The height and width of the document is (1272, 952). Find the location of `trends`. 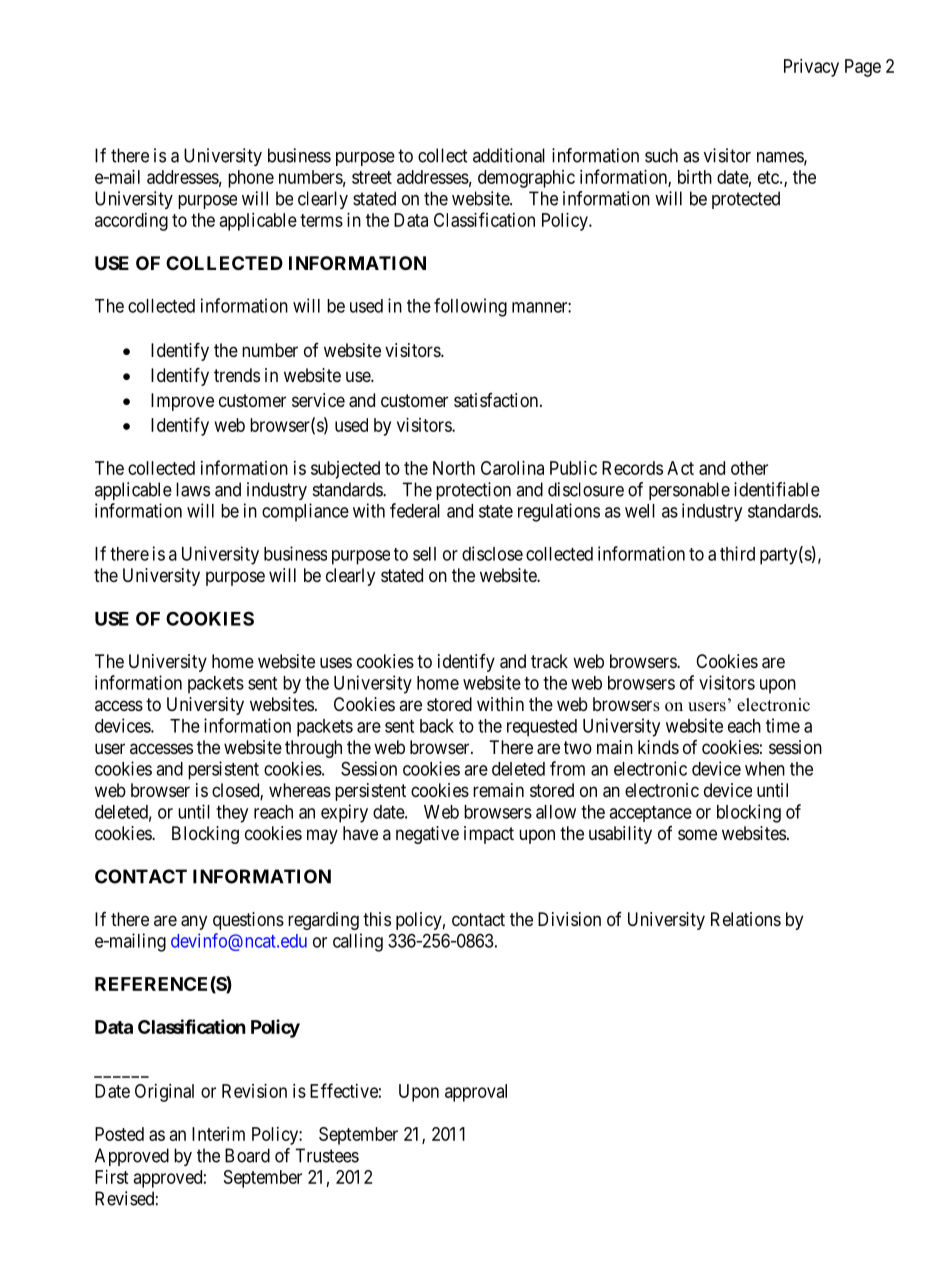

trends is located at coordinates (237, 375).
